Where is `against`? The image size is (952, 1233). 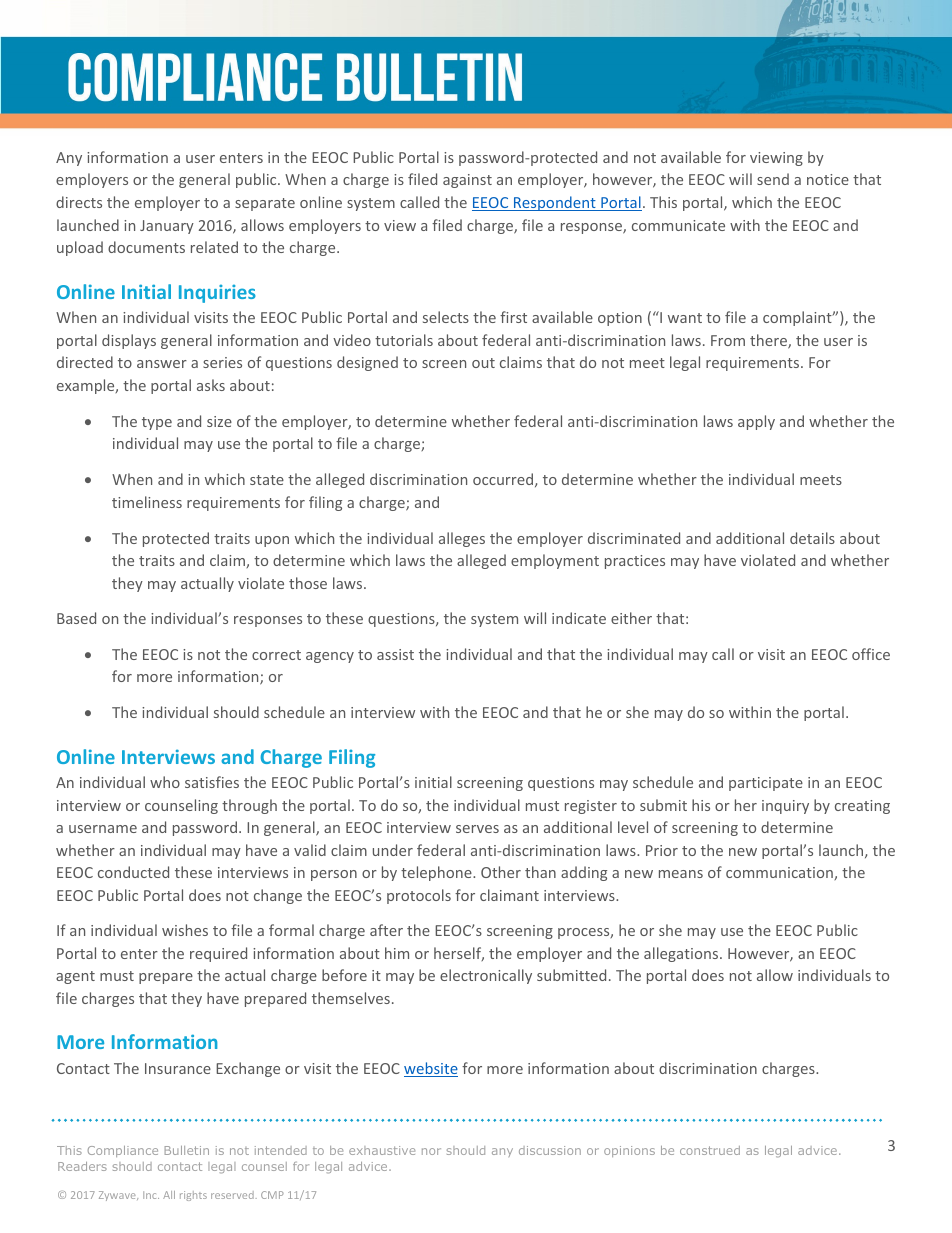 against is located at coordinates (467, 181).
